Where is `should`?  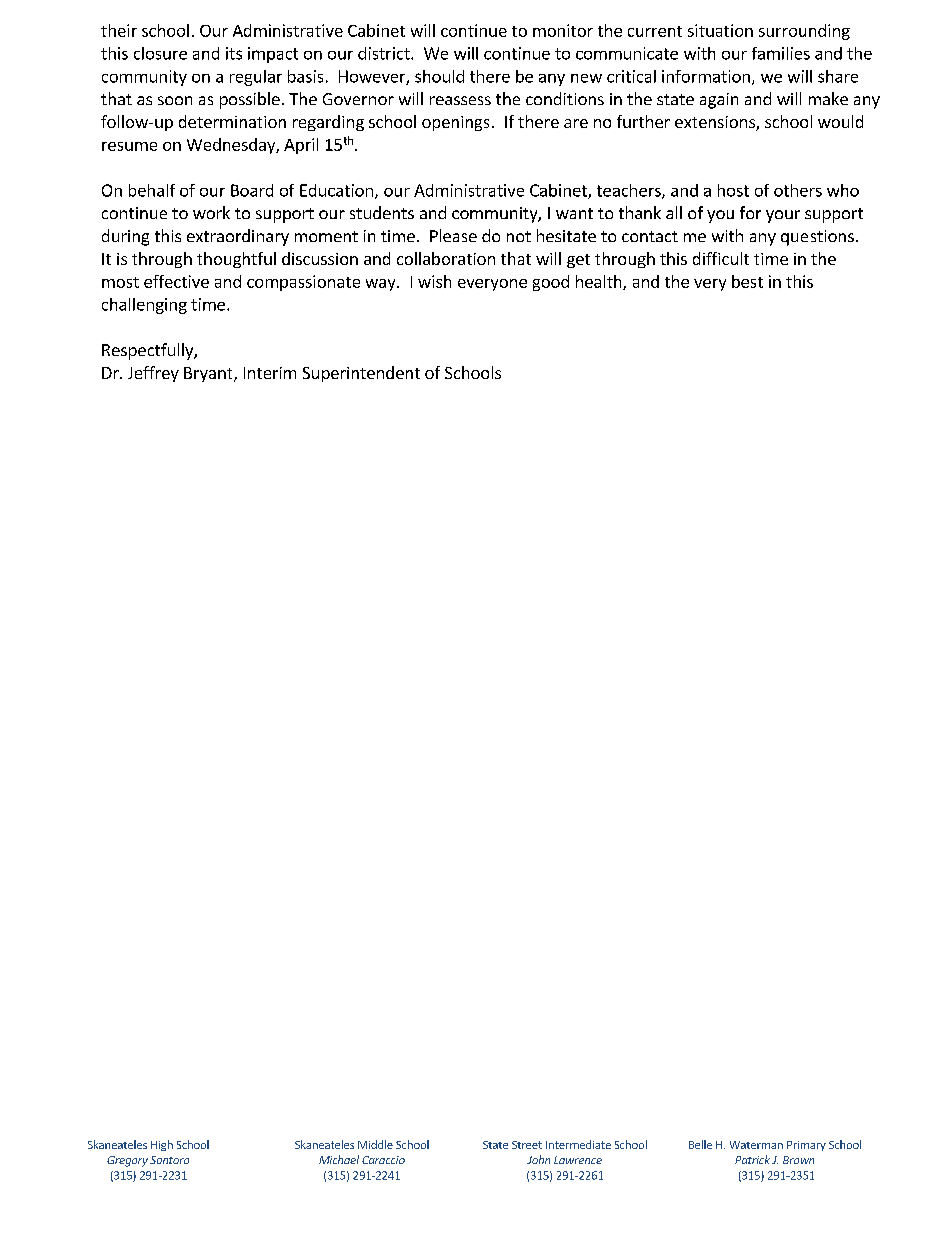
should is located at coordinates (439, 76).
